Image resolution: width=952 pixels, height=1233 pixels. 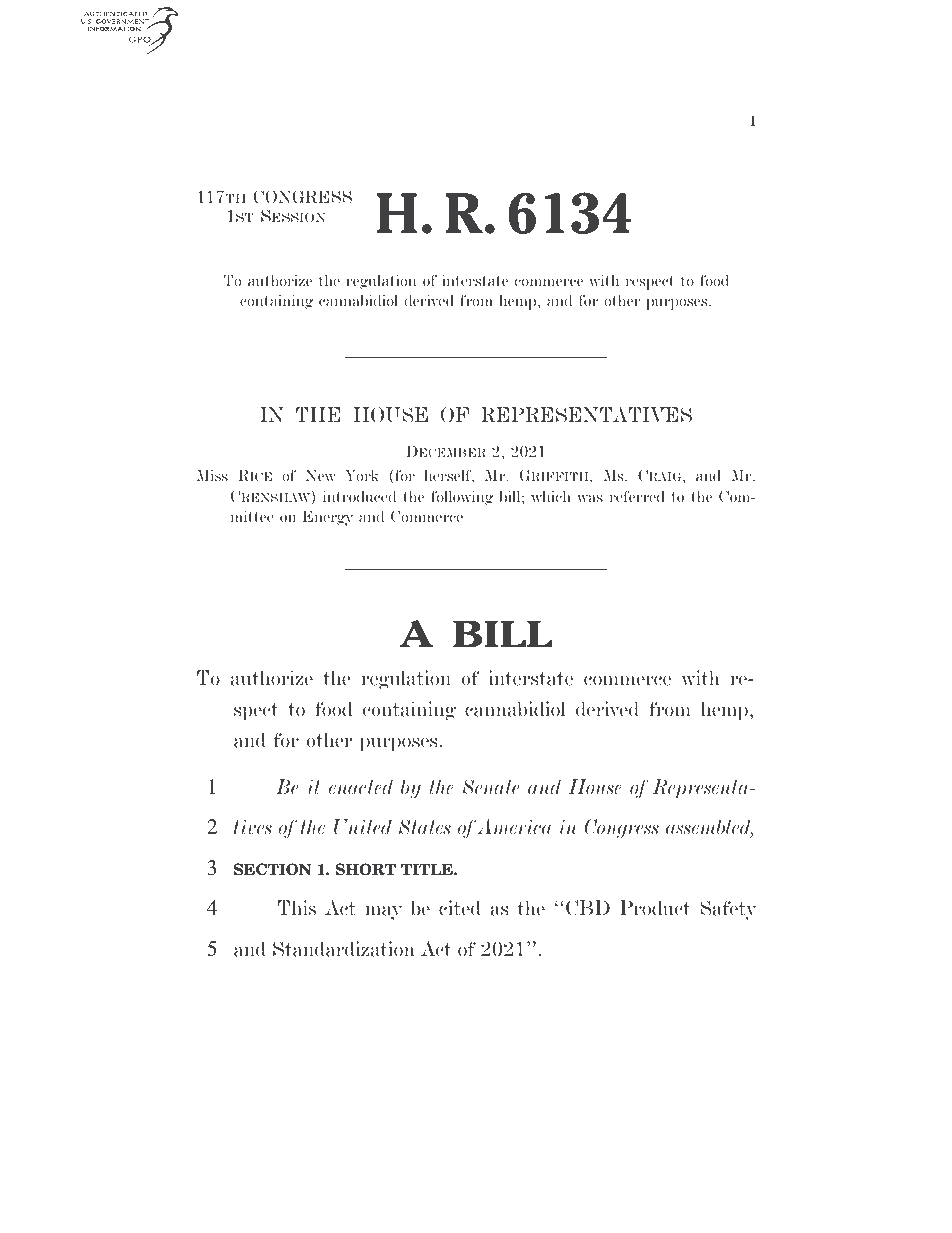 What do you see at coordinates (320, 475) in the document?
I see `New` at bounding box center [320, 475].
